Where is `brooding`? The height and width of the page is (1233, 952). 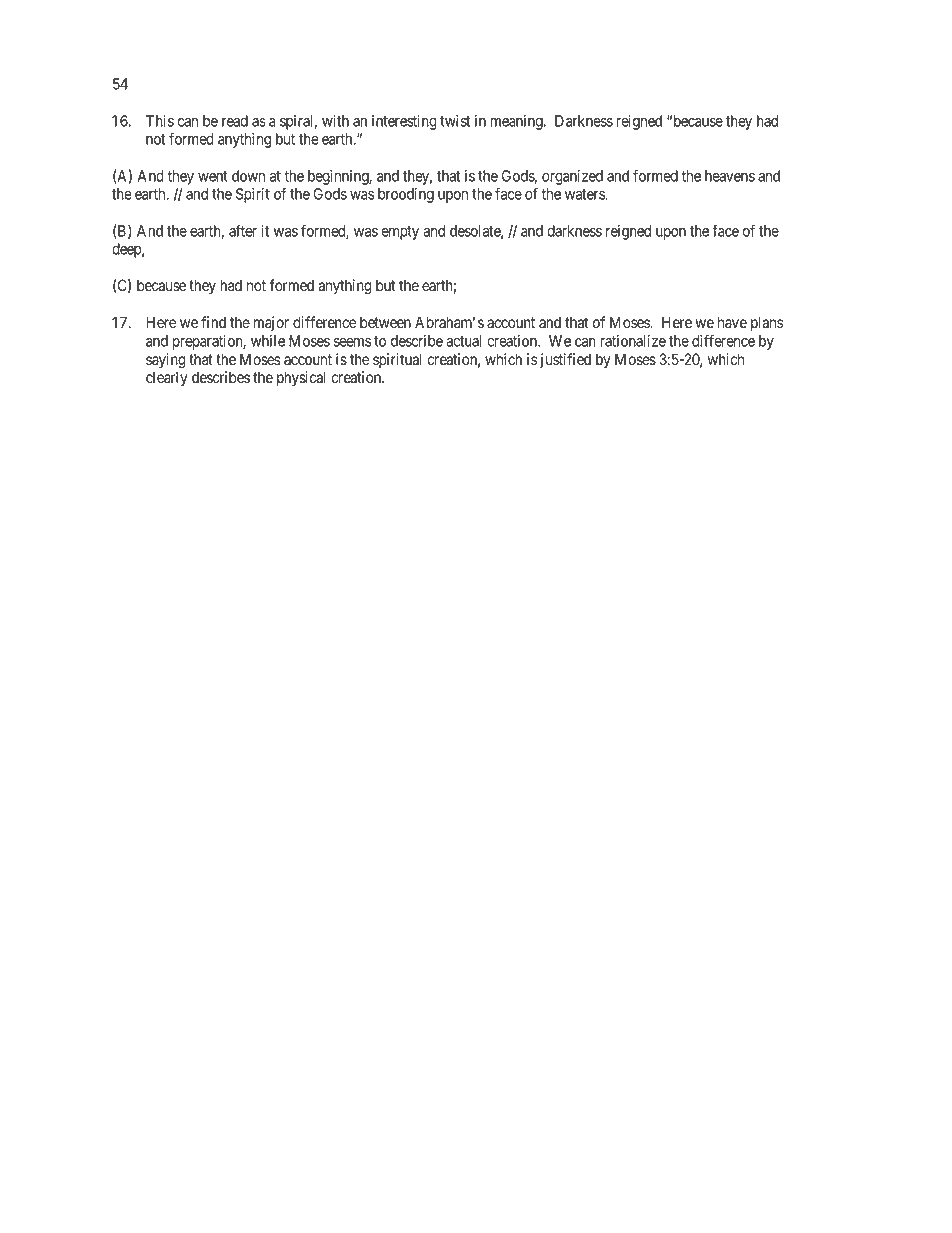
brooding is located at coordinates (406, 195).
